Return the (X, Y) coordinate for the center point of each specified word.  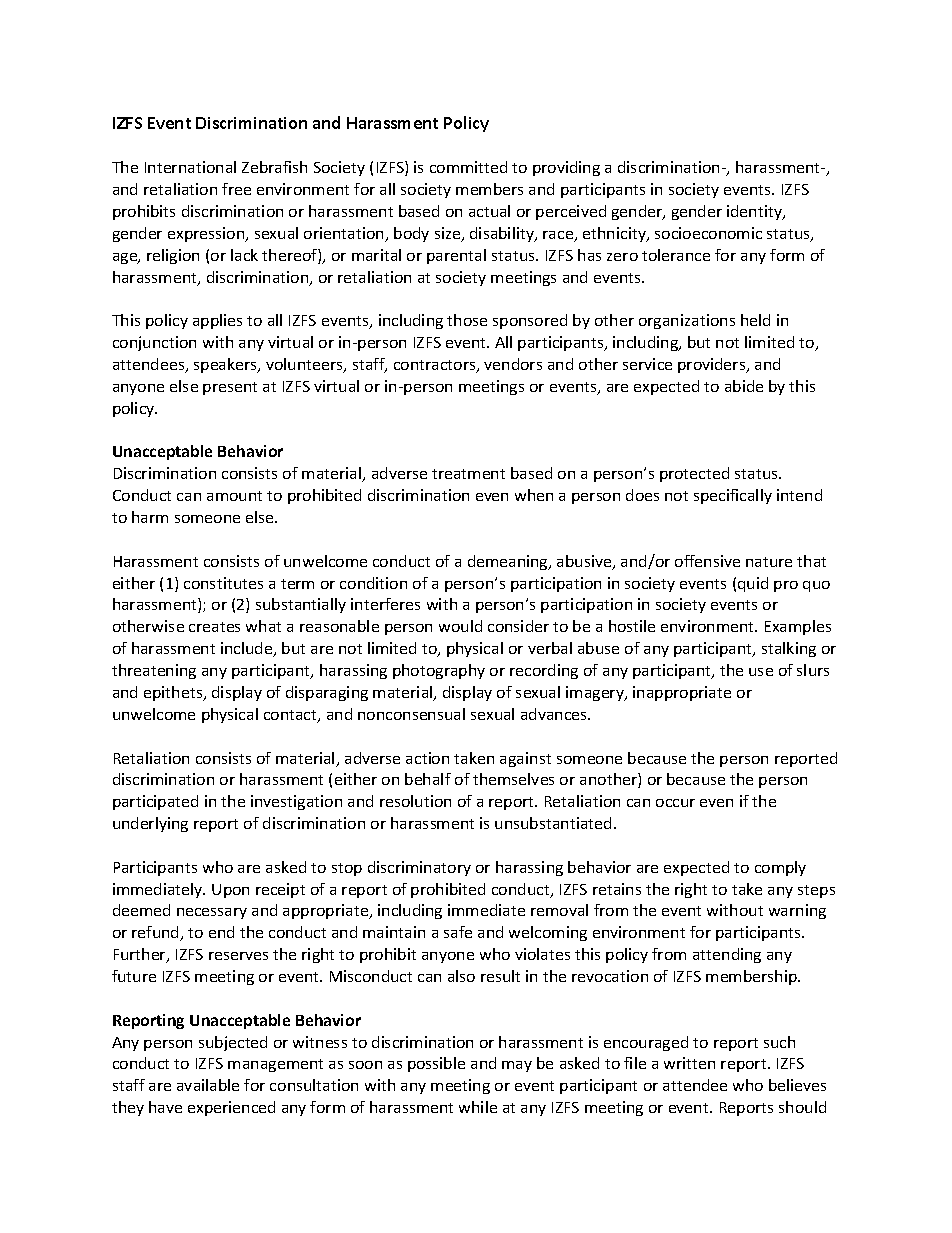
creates (214, 627)
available (208, 1085)
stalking (789, 649)
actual (489, 211)
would (460, 626)
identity (755, 212)
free (236, 189)
